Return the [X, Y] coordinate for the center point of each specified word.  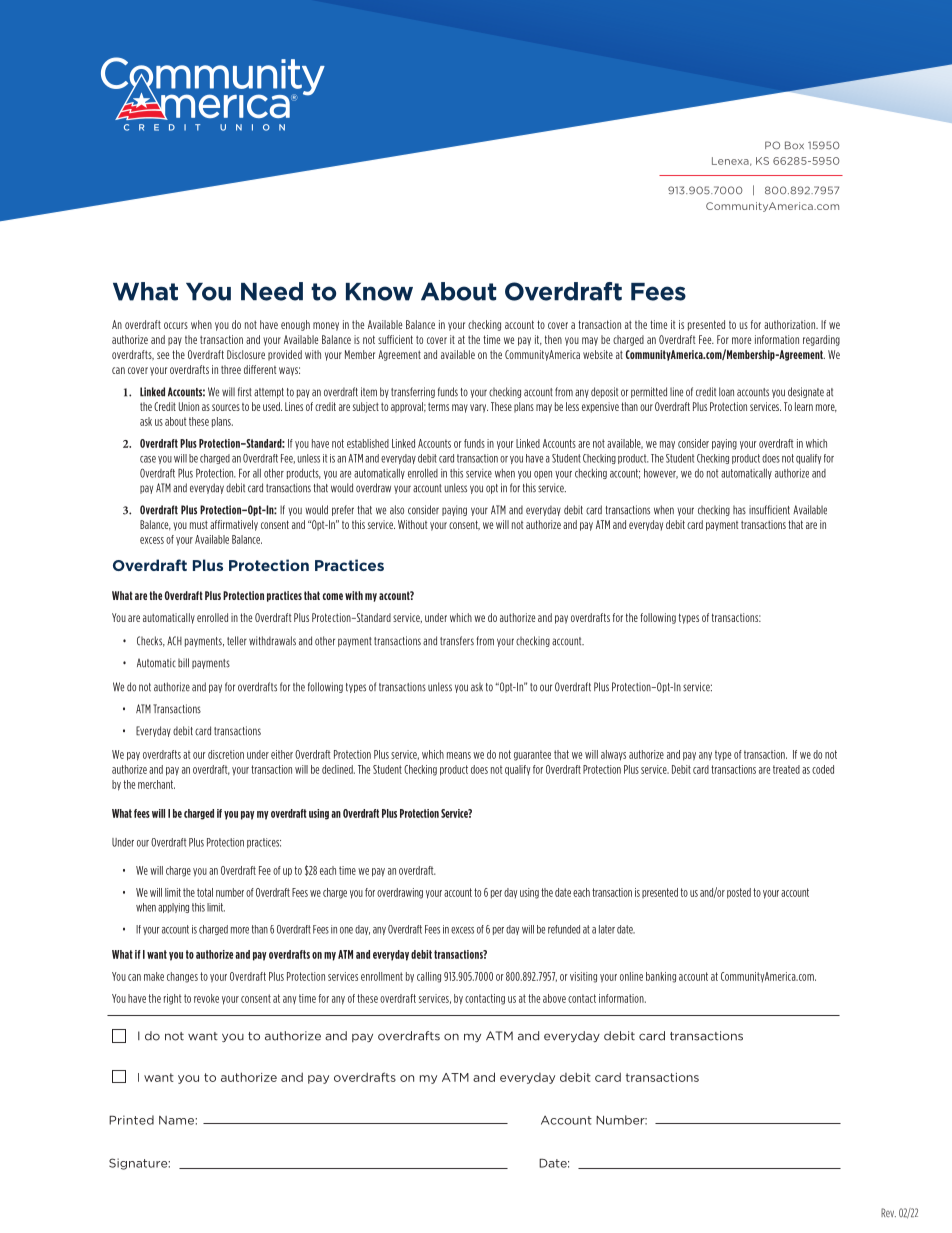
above [554, 998]
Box [794, 145]
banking [661, 977]
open [543, 475]
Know [379, 292]
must [199, 525]
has [739, 510]
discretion [226, 754]
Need [272, 291]
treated [786, 769]
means [459, 755]
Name [177, 1120]
